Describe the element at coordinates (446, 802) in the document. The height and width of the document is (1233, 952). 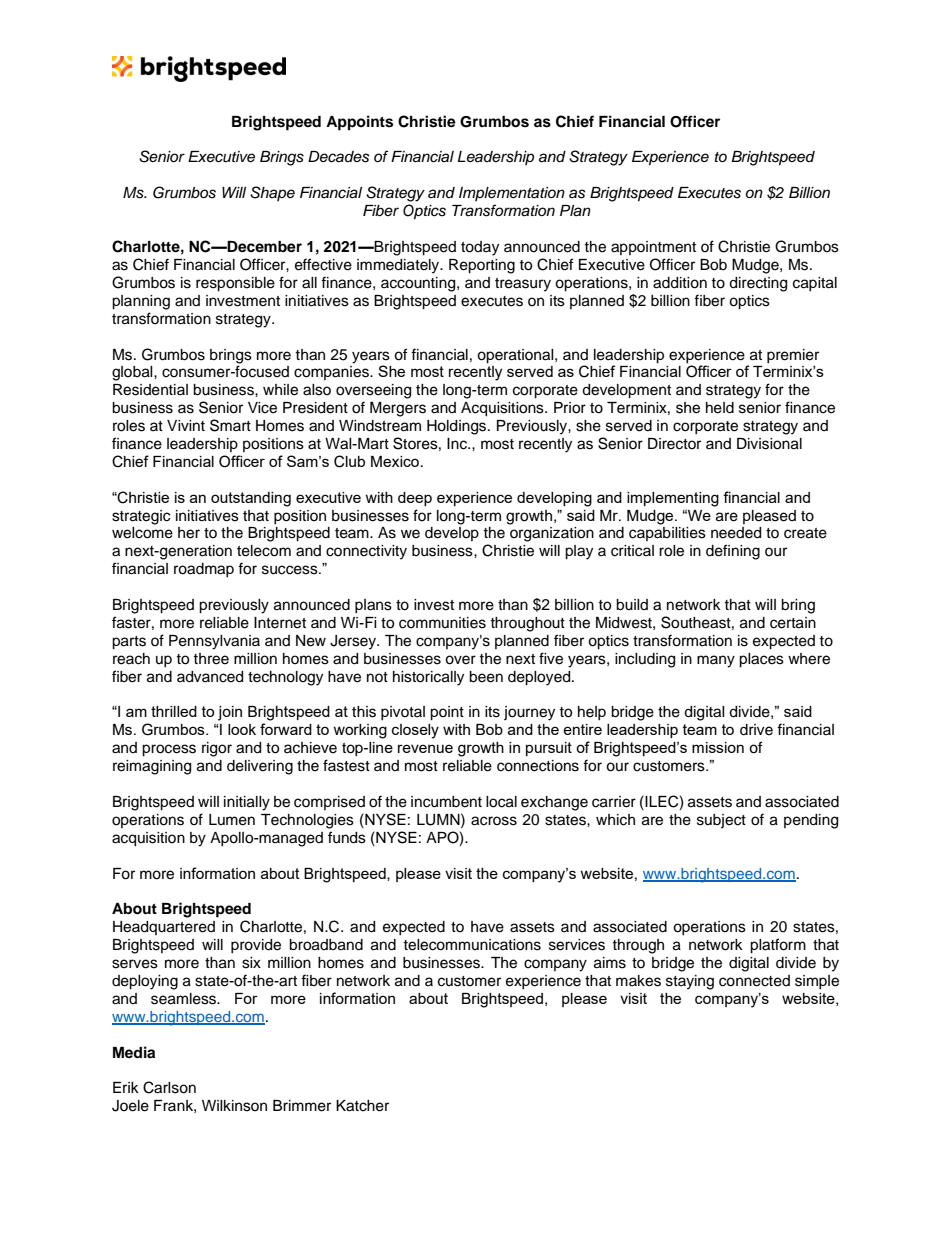
I see `incumbent` at that location.
